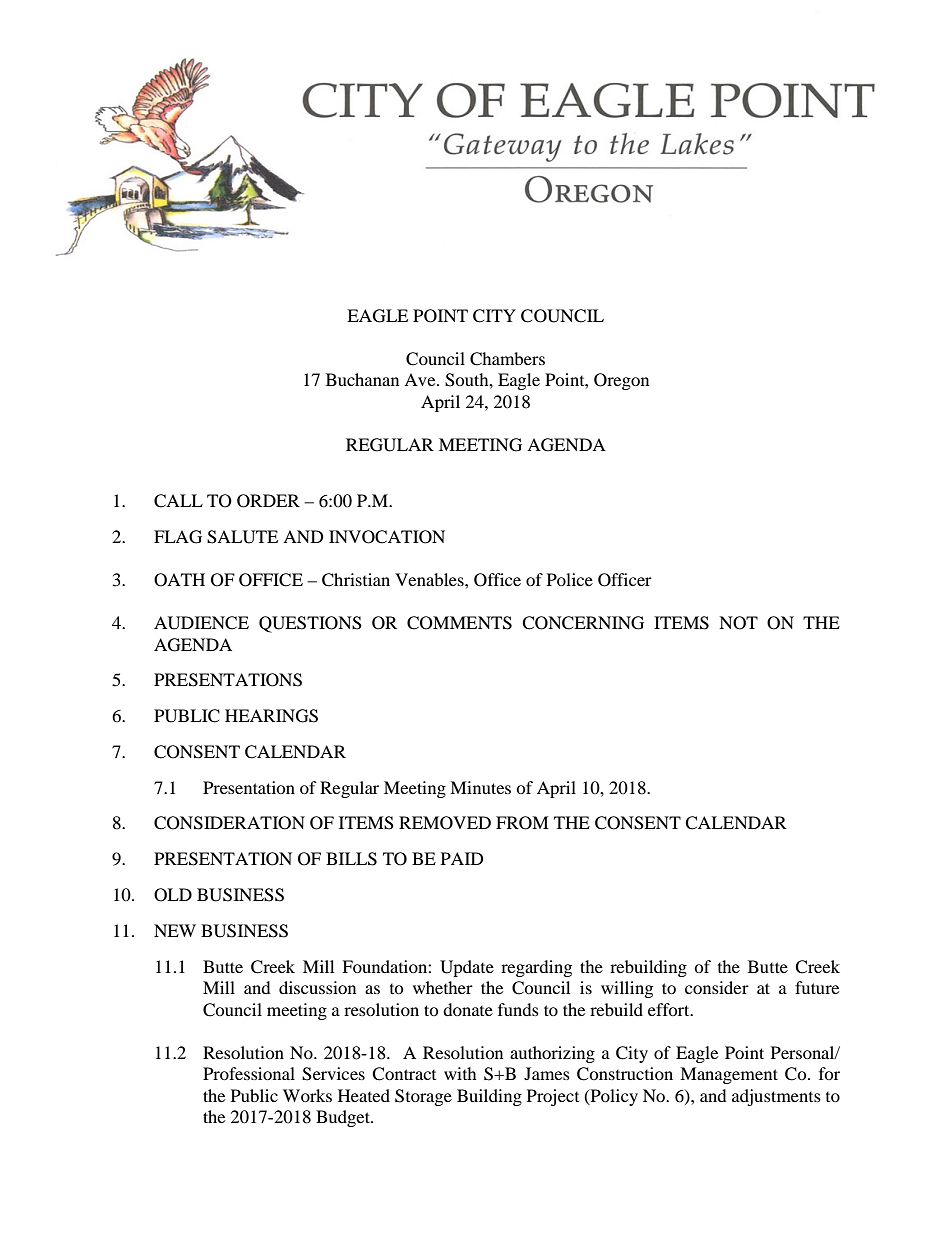 This screenshot has height=1233, width=952. I want to click on Chambers, so click(507, 359).
